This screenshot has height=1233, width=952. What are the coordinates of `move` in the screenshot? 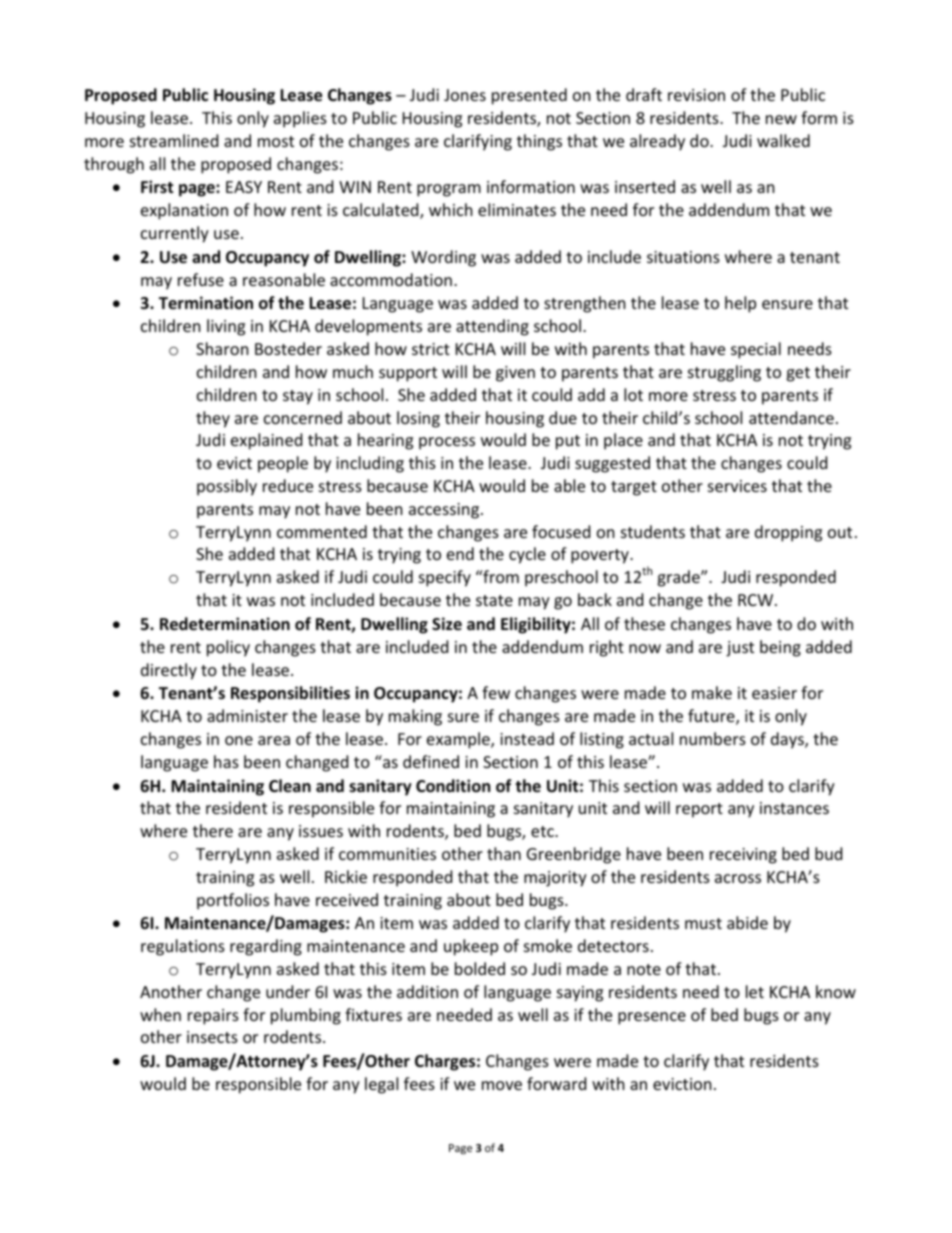 It's located at (502, 1085).
